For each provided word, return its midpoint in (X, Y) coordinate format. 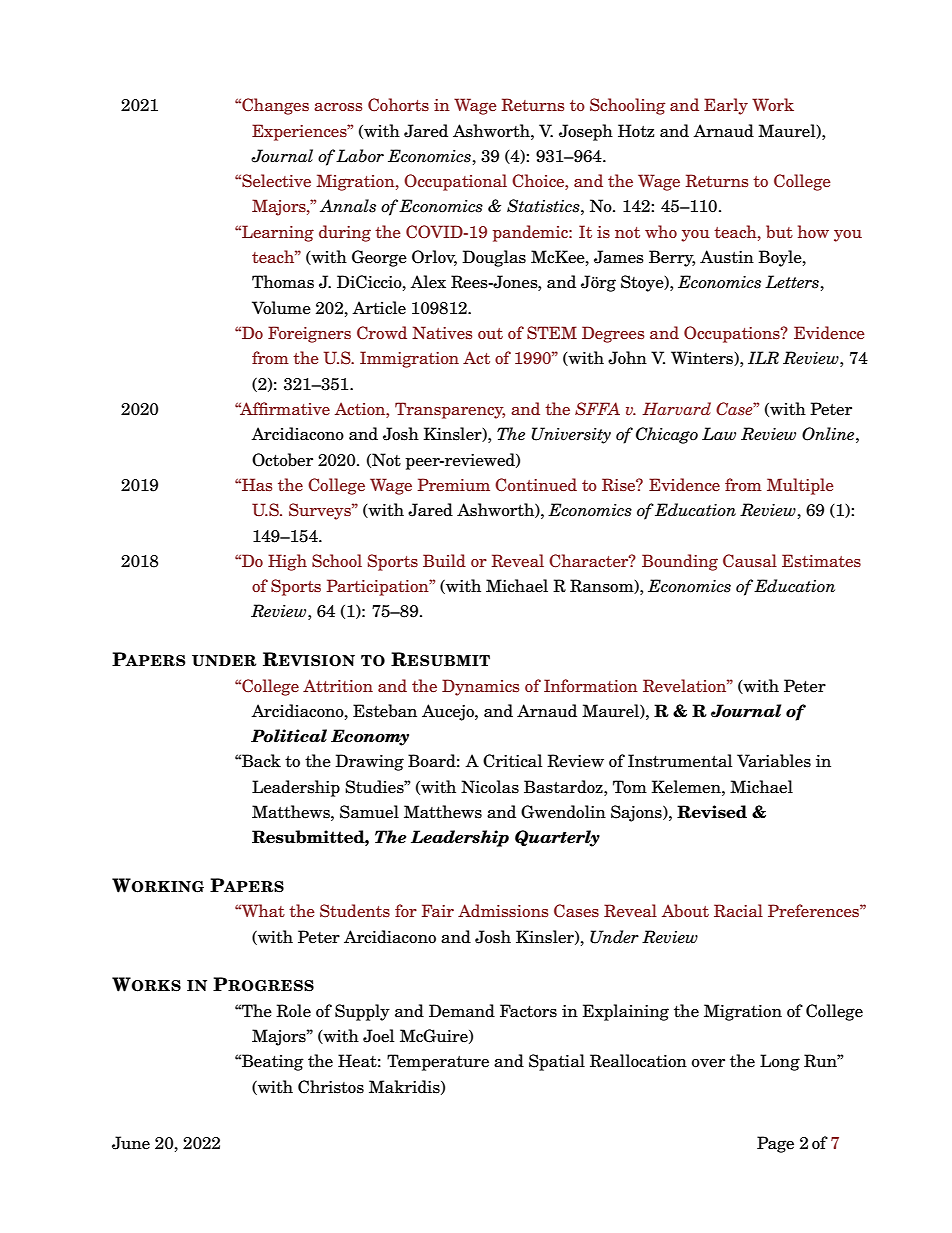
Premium (454, 484)
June (131, 1143)
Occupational (455, 182)
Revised (712, 812)
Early (726, 106)
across (338, 107)
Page (775, 1144)
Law (719, 434)
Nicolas (490, 787)
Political (289, 736)
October (282, 460)
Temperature (438, 1062)
